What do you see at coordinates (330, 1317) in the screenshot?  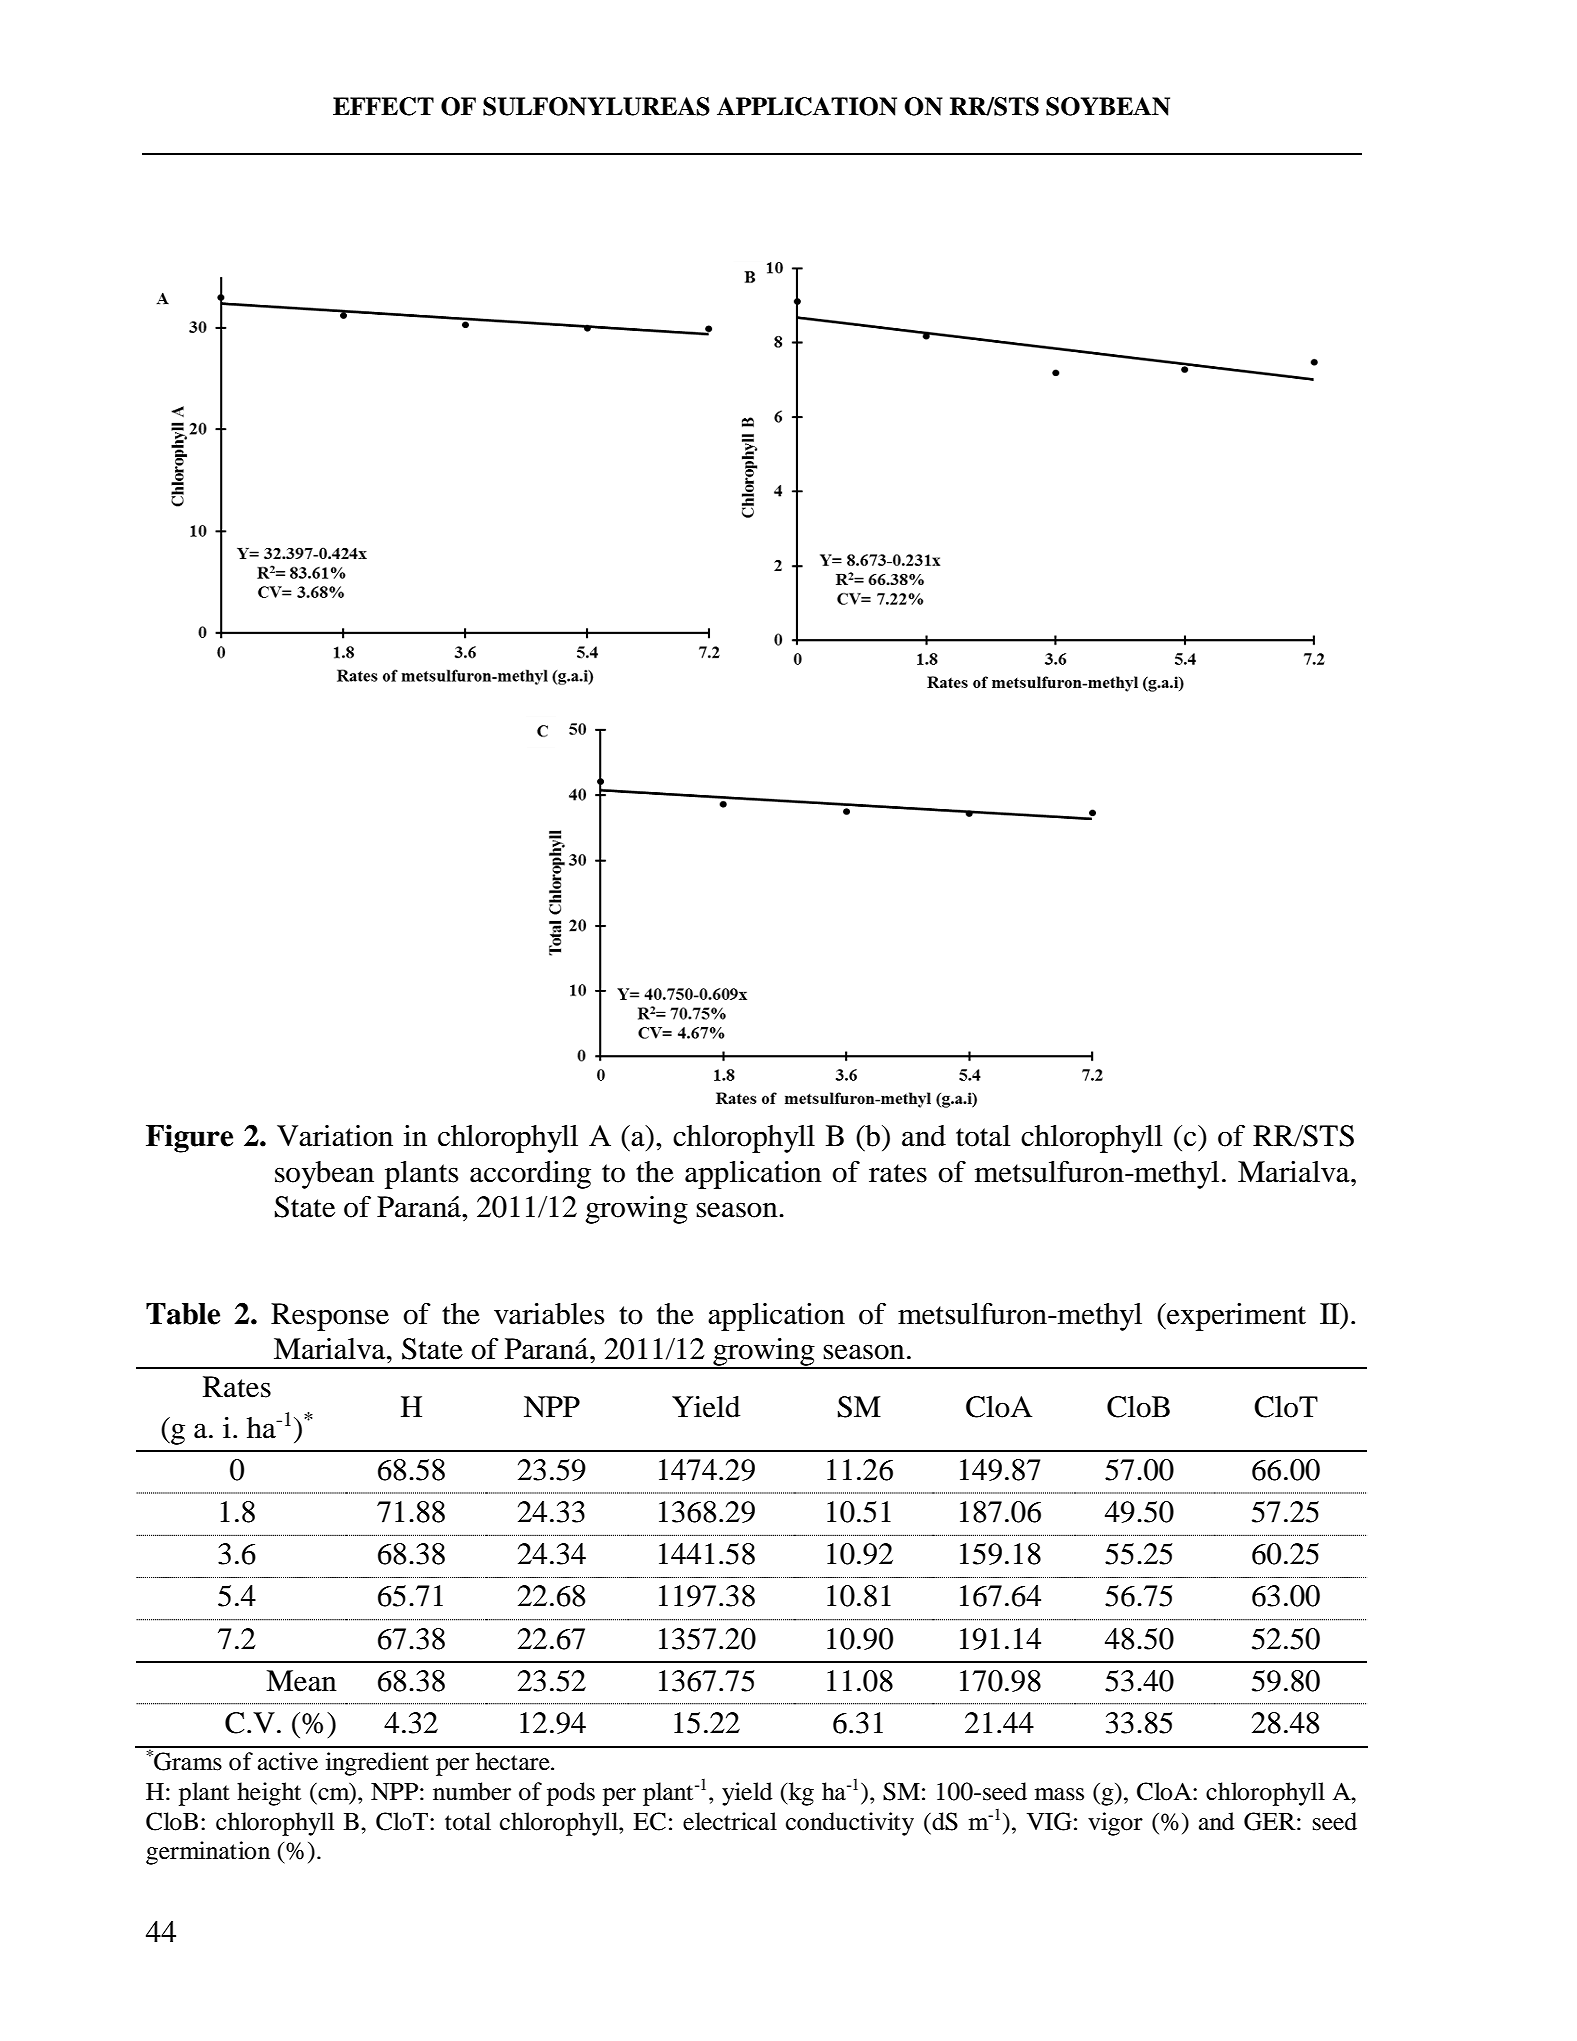 I see `Response` at bounding box center [330, 1317].
